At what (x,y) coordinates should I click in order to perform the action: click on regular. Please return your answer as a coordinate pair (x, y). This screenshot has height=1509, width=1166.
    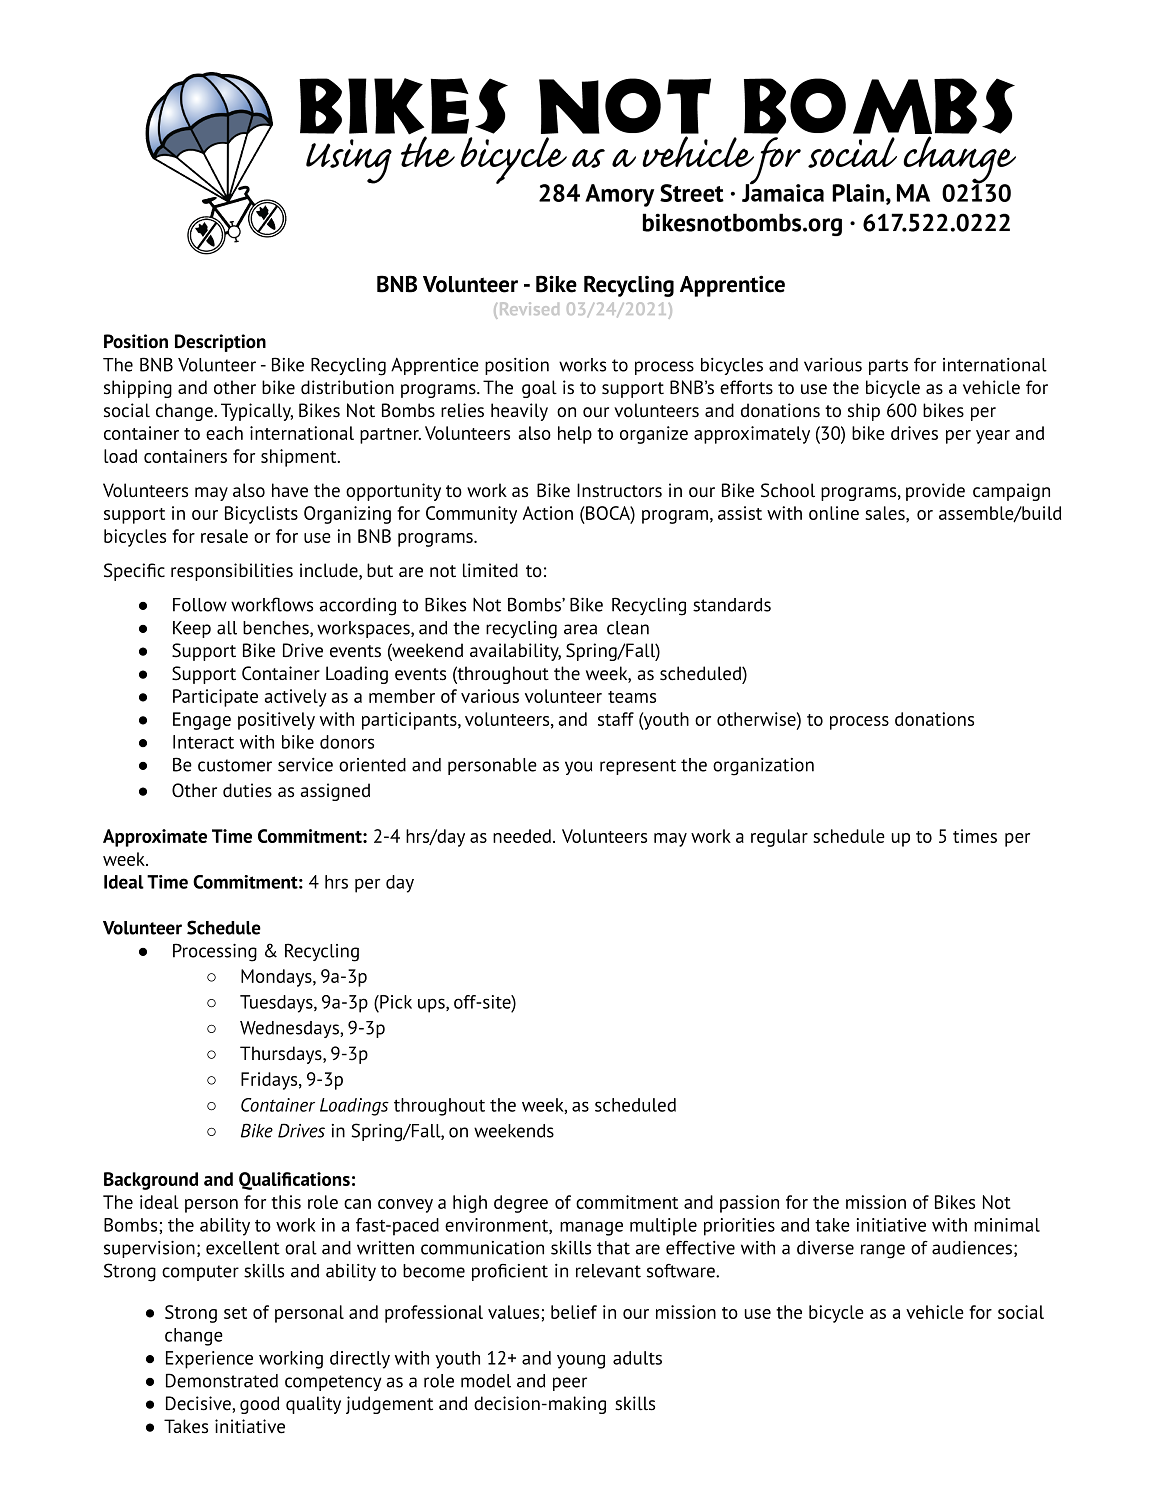
    Looking at the image, I should click on (779, 838).
